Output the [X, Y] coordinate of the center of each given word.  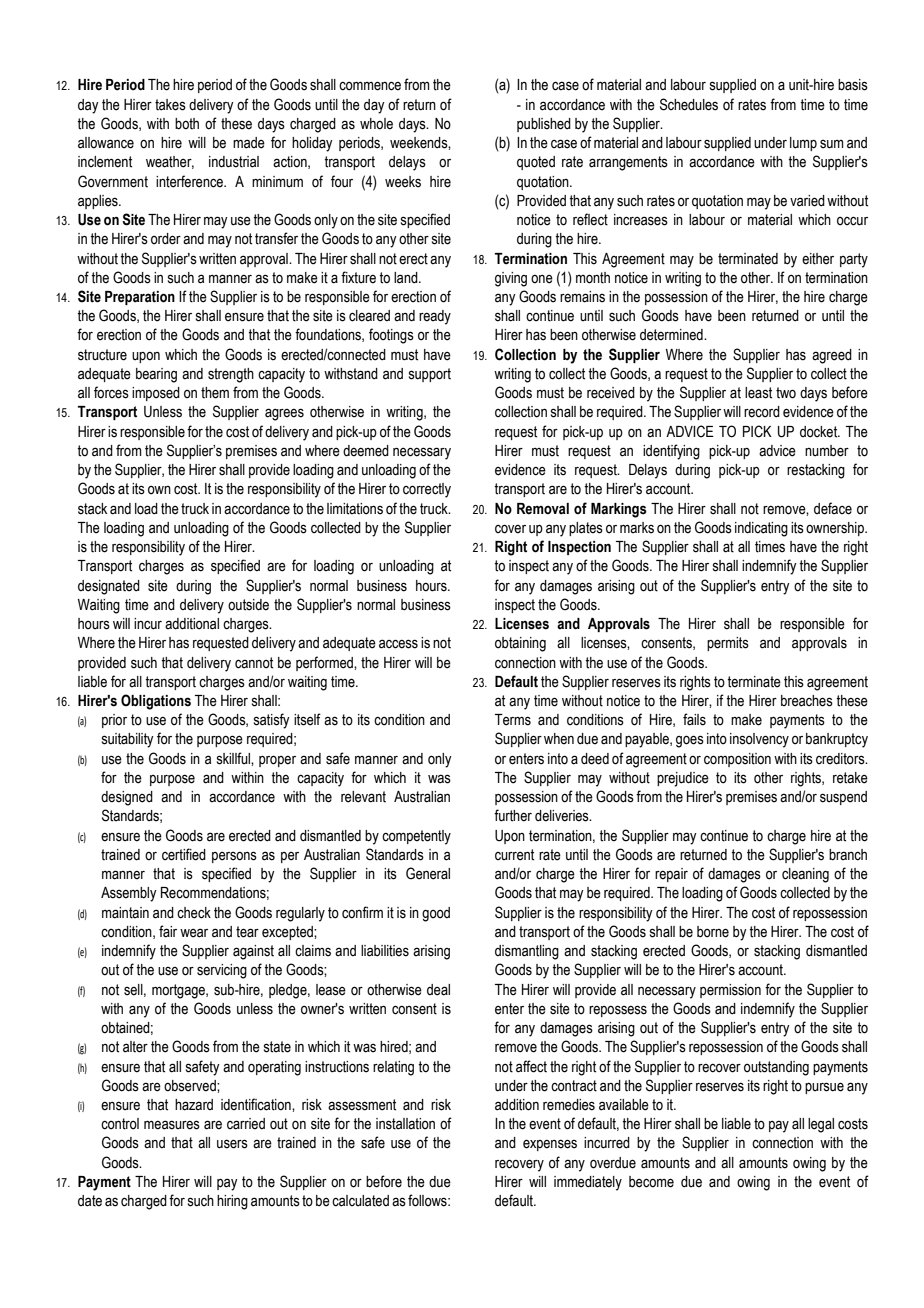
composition [737, 760]
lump [803, 144]
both [187, 124]
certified [184, 854]
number [827, 451]
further [513, 815]
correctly [427, 490]
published [544, 125]
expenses [550, 1145]
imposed [156, 394]
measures [172, 1125]
